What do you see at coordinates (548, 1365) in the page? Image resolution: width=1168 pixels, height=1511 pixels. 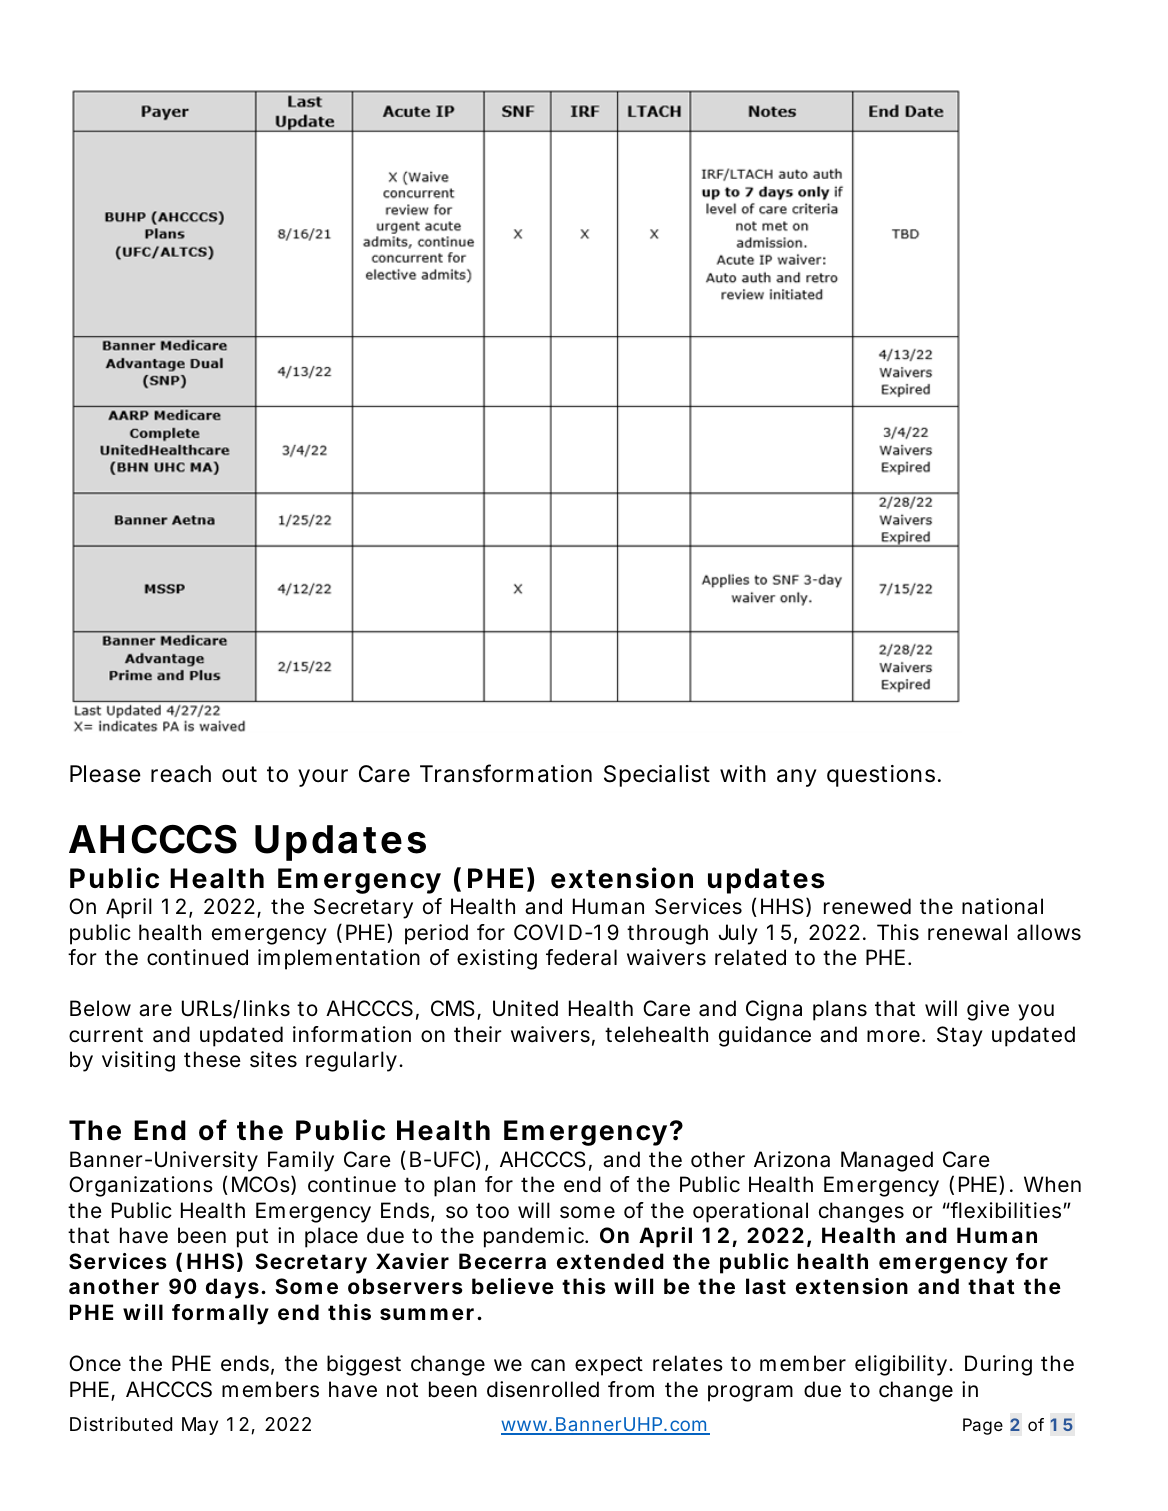 I see `can` at bounding box center [548, 1365].
